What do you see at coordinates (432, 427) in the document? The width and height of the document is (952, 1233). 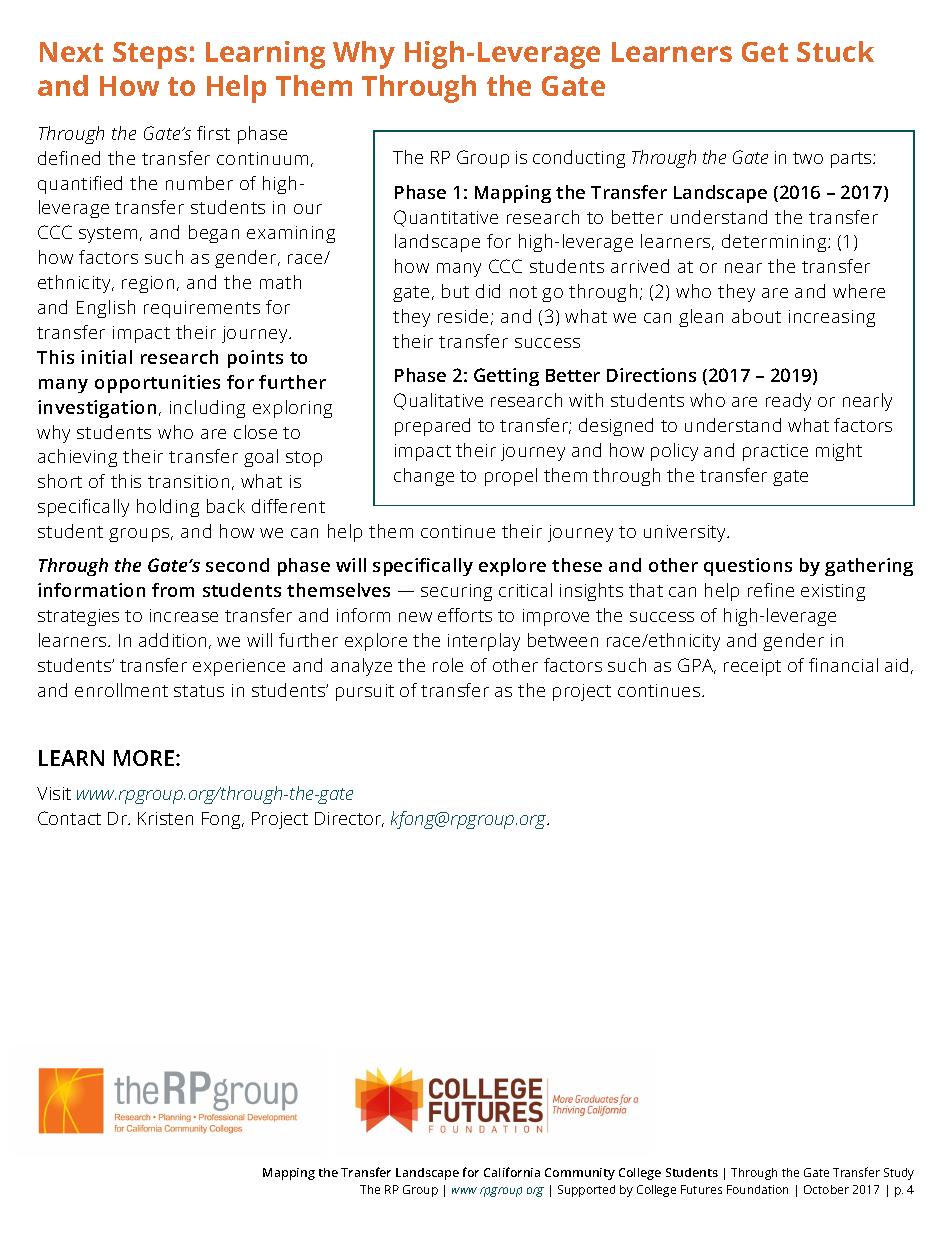 I see `prepared` at bounding box center [432, 427].
